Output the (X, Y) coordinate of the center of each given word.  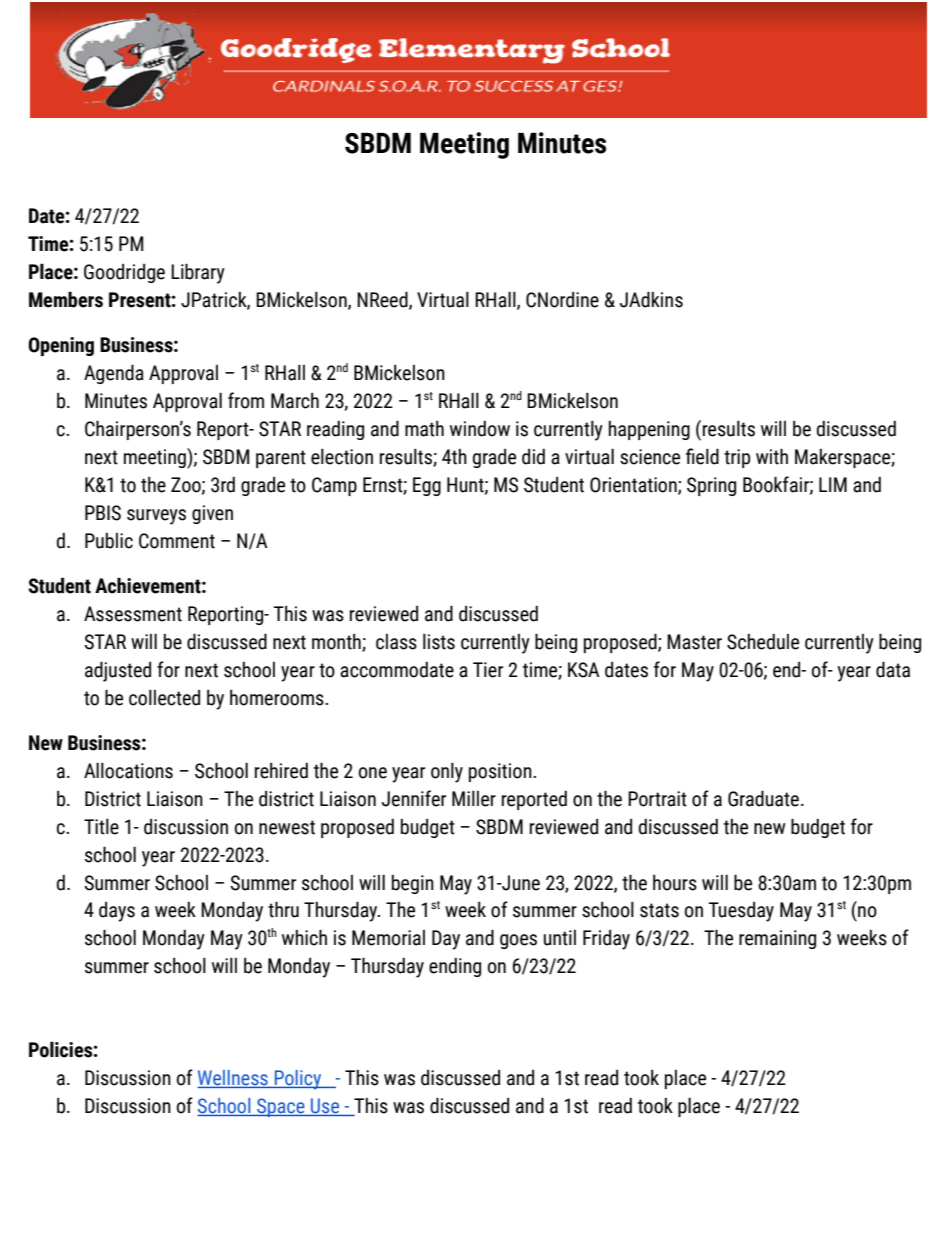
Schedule (763, 642)
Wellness (233, 1079)
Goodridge (124, 273)
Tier (488, 670)
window (480, 429)
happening (649, 430)
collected (164, 698)
